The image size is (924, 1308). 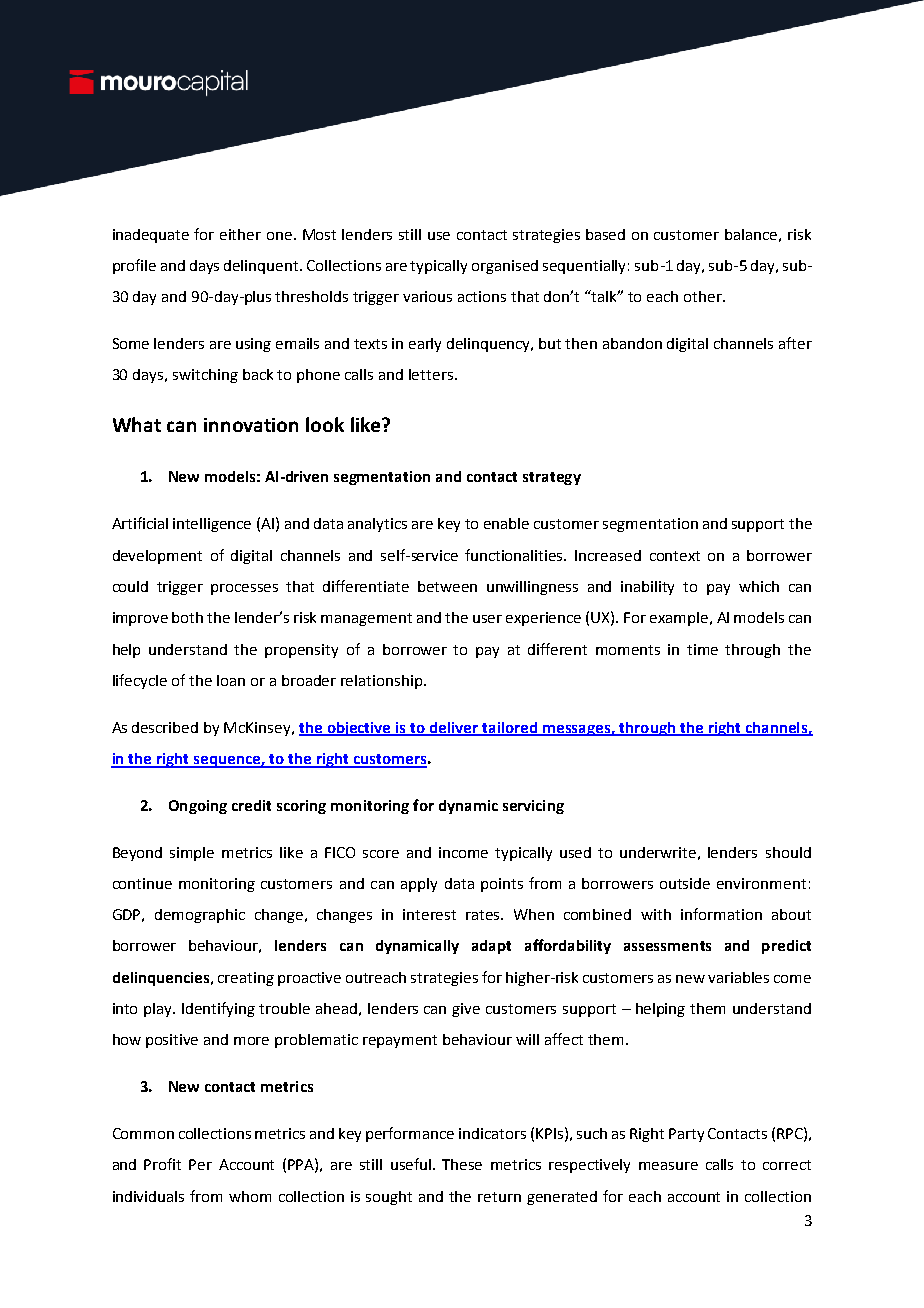 What do you see at coordinates (240, 234) in the image?
I see `either` at bounding box center [240, 234].
